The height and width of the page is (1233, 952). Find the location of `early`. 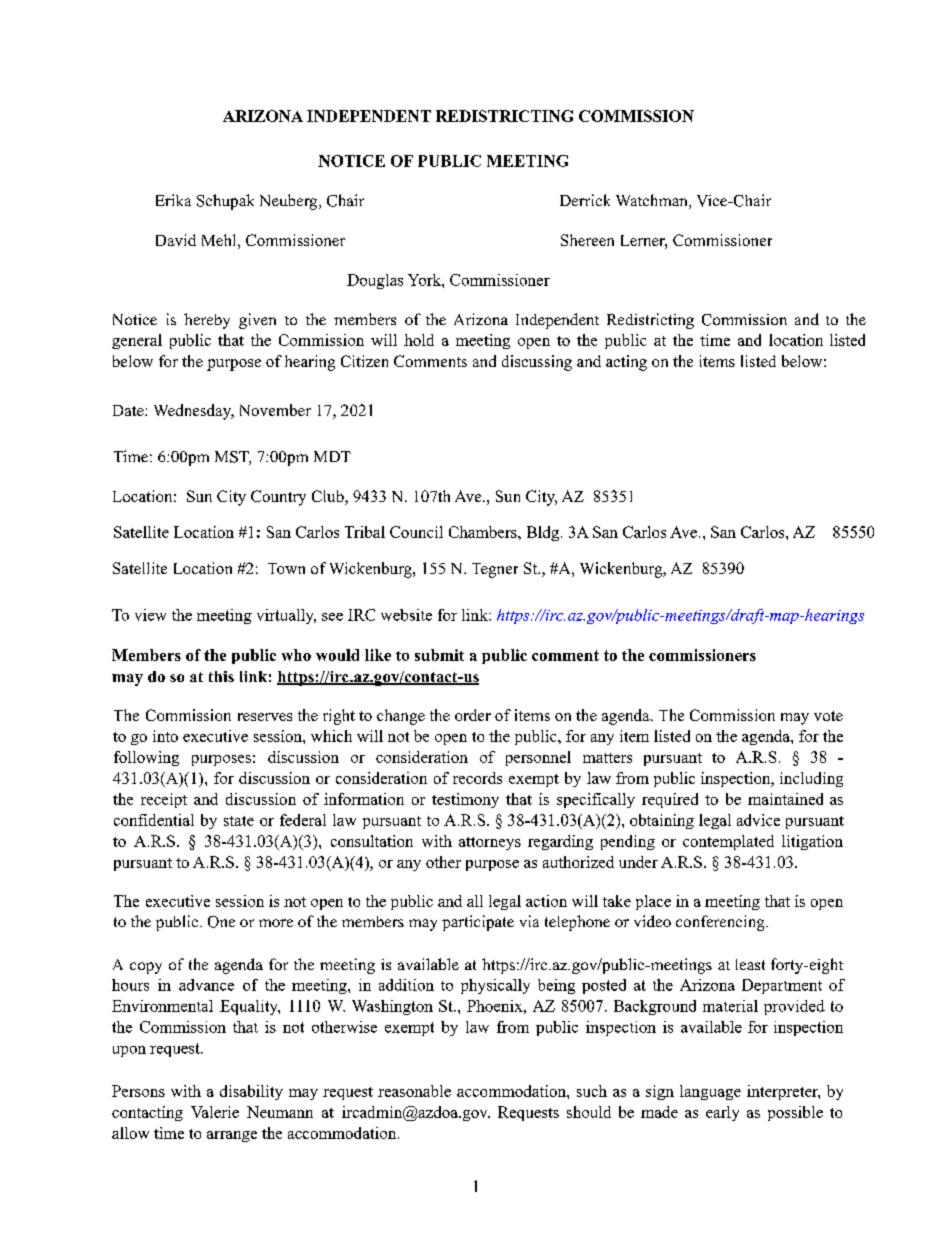

early is located at coordinates (722, 1113).
